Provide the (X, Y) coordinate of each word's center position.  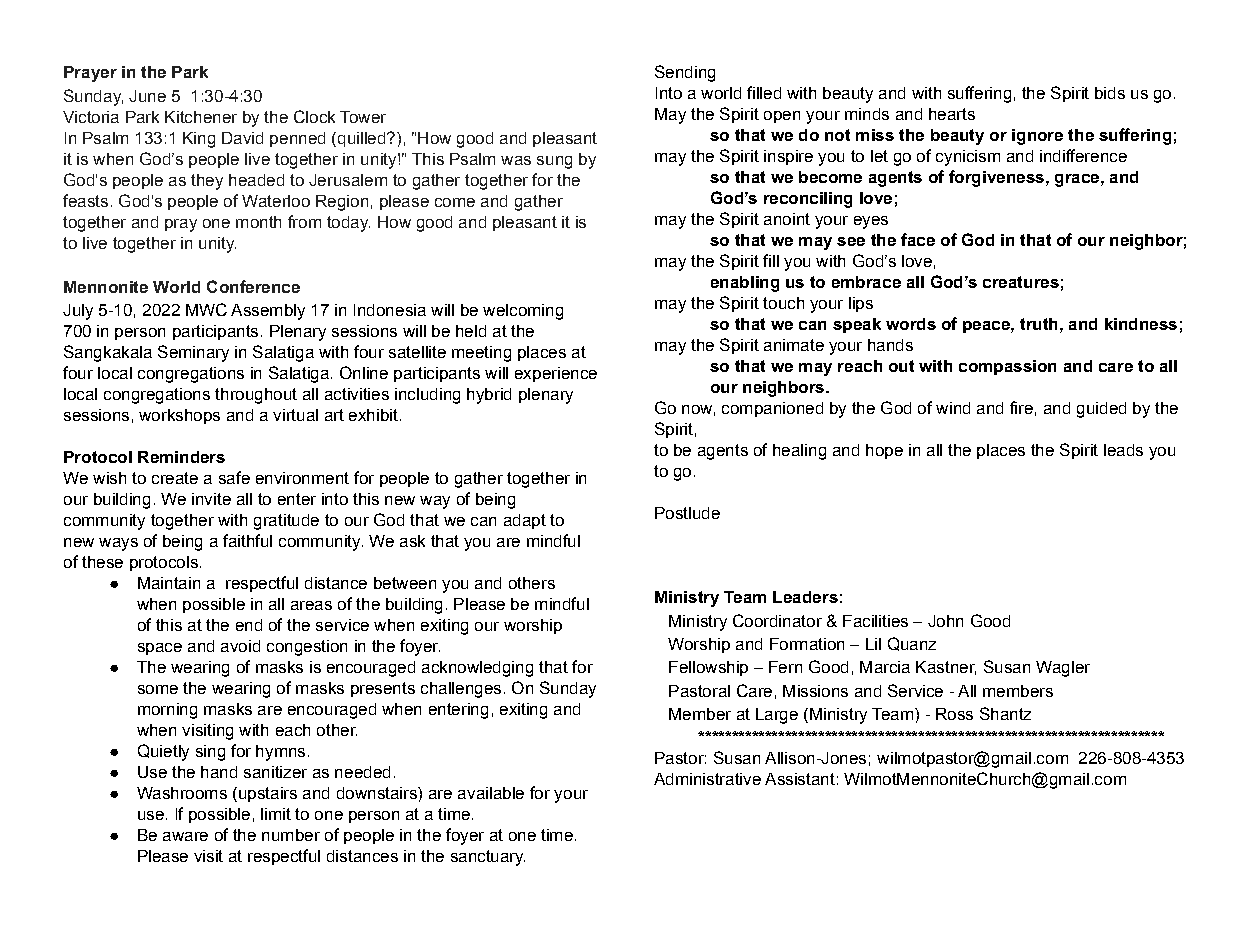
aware (185, 836)
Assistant (800, 779)
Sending (685, 73)
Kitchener (201, 117)
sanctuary (488, 858)
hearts (952, 114)
